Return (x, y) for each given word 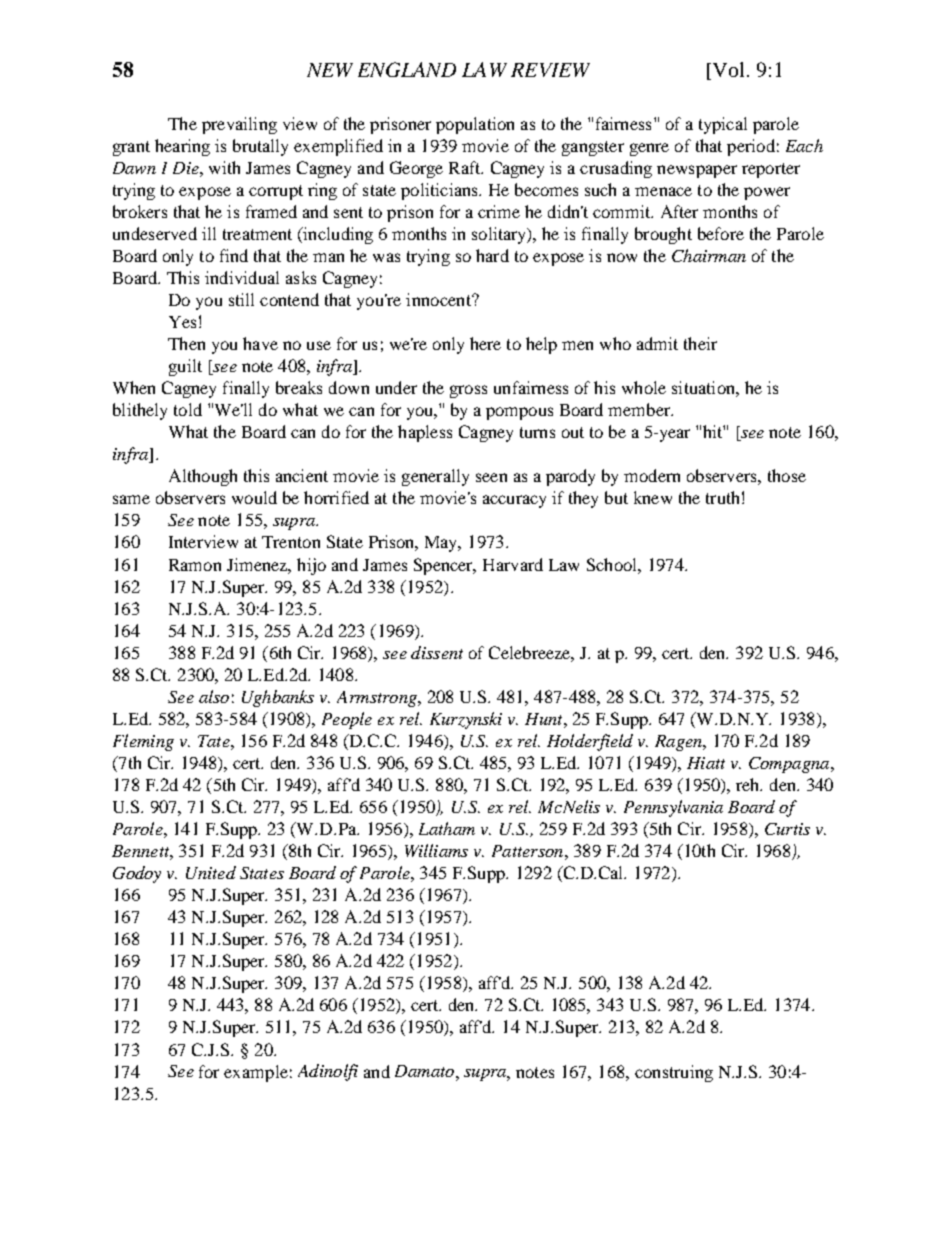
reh (749, 784)
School (613, 564)
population (475, 125)
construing (674, 1073)
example (256, 1073)
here (485, 343)
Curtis (787, 829)
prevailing (239, 125)
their (700, 343)
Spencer (445, 566)
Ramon (195, 565)
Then (186, 343)
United (211, 872)
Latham (447, 828)
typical (723, 125)
